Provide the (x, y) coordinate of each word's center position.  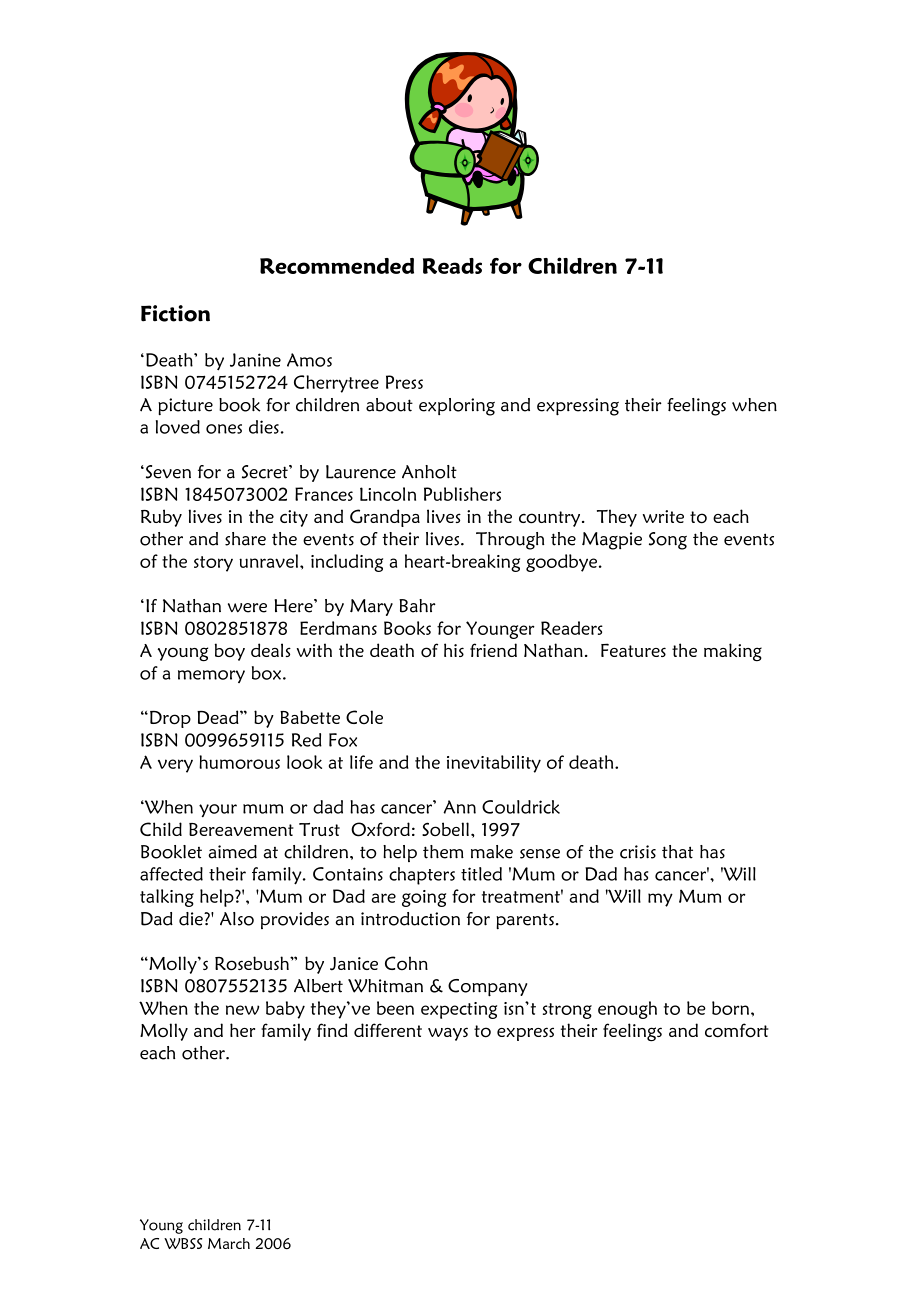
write (663, 516)
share (245, 539)
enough (627, 1010)
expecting (459, 1010)
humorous (239, 762)
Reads (452, 266)
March (229, 1243)
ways (448, 1034)
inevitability (494, 764)
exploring (457, 407)
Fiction (175, 313)
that (677, 852)
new (242, 1010)
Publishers (462, 494)
